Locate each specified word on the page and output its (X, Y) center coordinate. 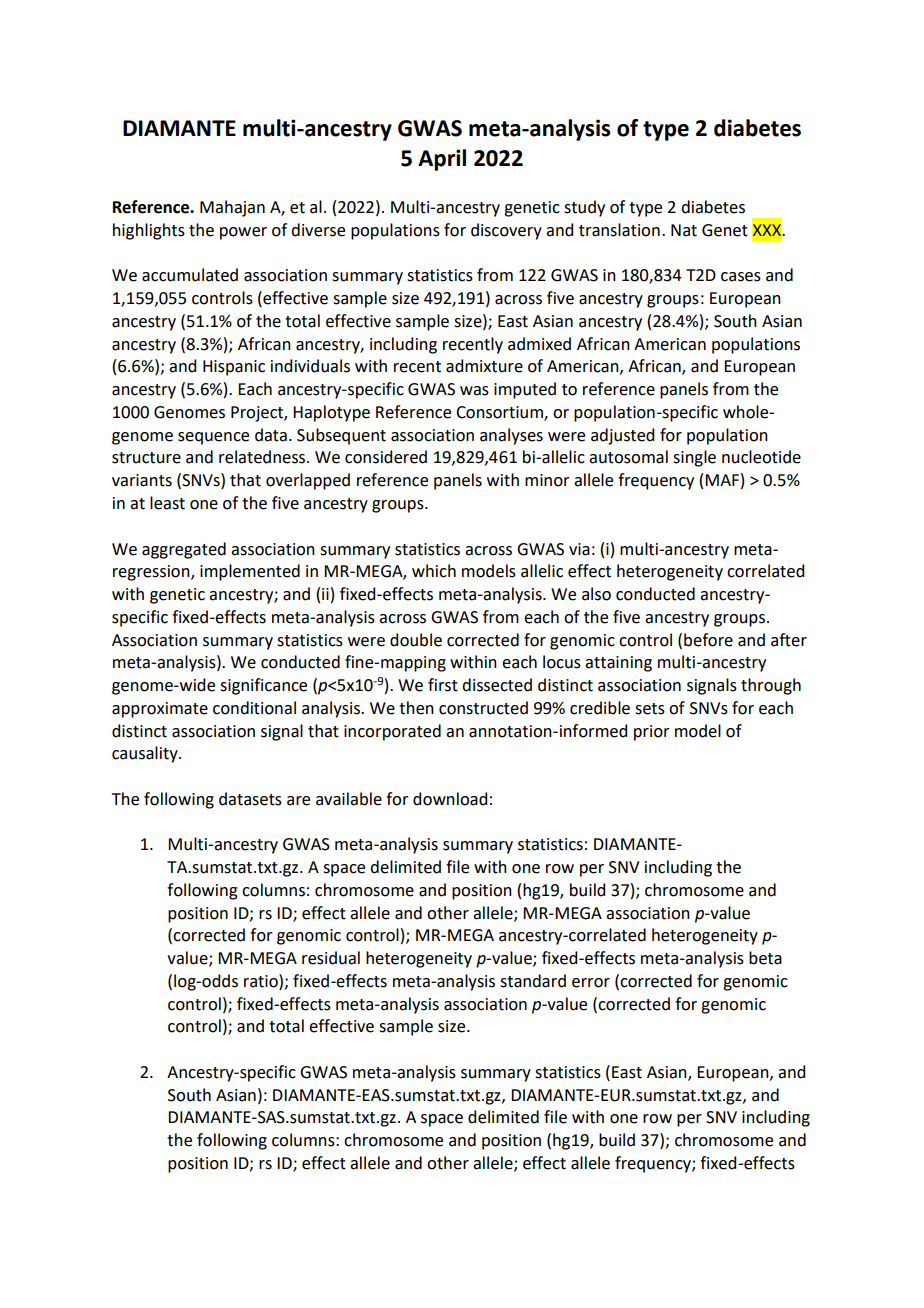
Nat (684, 230)
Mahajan (232, 208)
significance (263, 686)
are (298, 801)
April (442, 160)
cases (741, 277)
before (708, 640)
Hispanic (234, 368)
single (694, 458)
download (450, 799)
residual (331, 958)
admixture (484, 366)
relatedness (263, 457)
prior (652, 733)
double (416, 640)
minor (547, 480)
